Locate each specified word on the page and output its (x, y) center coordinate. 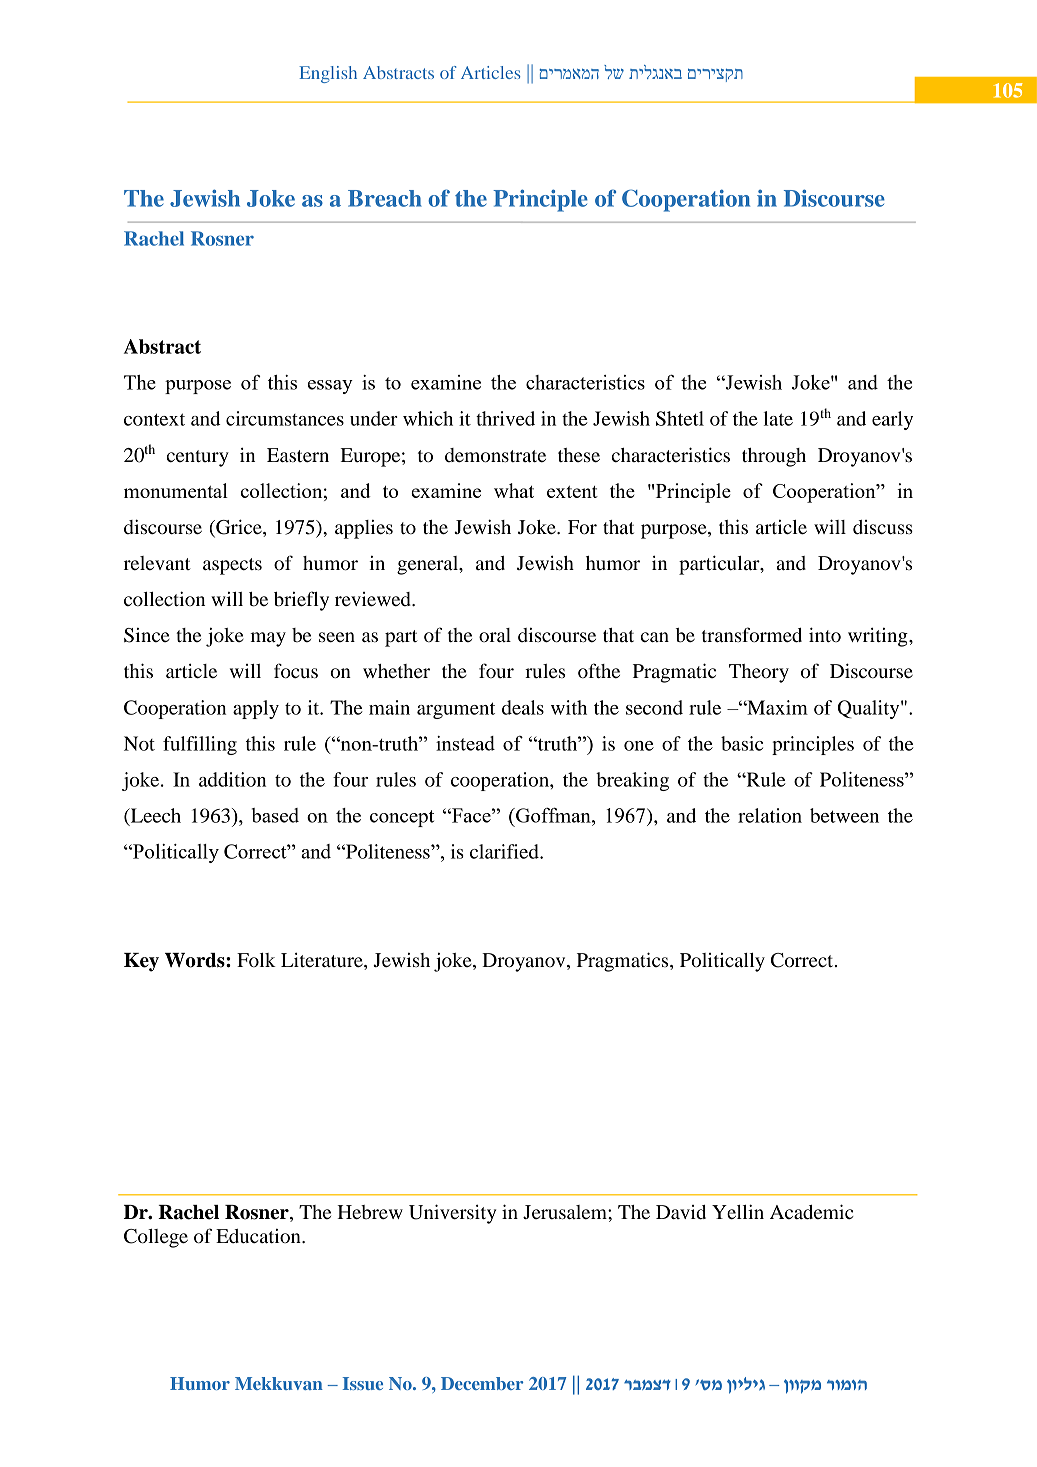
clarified (505, 851)
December (482, 1383)
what (514, 490)
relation (770, 815)
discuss (883, 527)
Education (259, 1236)
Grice (239, 528)
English (328, 74)
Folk (256, 960)
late (778, 418)
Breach (385, 198)
